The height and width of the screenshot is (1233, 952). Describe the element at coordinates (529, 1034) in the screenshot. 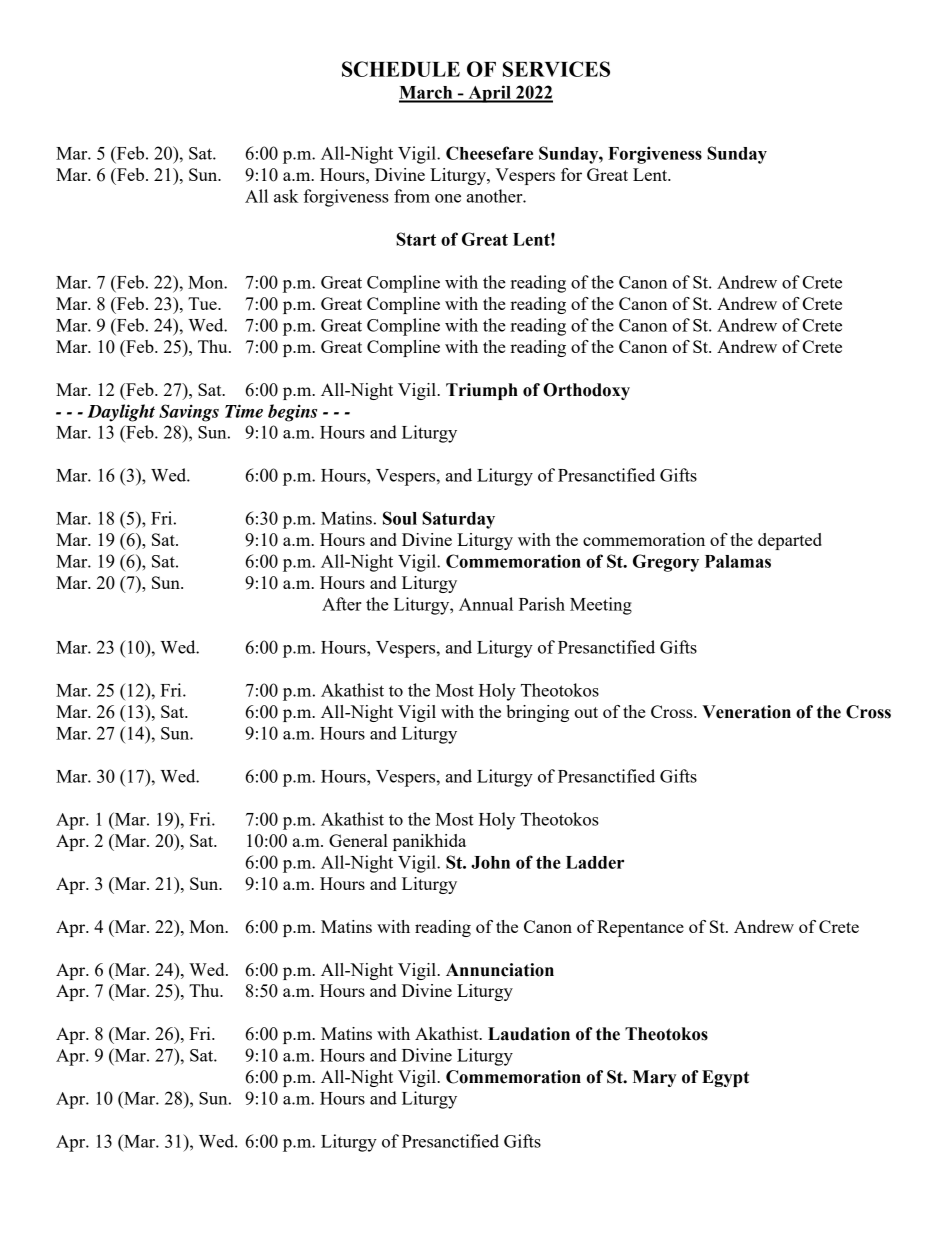

I see `Laudation` at that location.
